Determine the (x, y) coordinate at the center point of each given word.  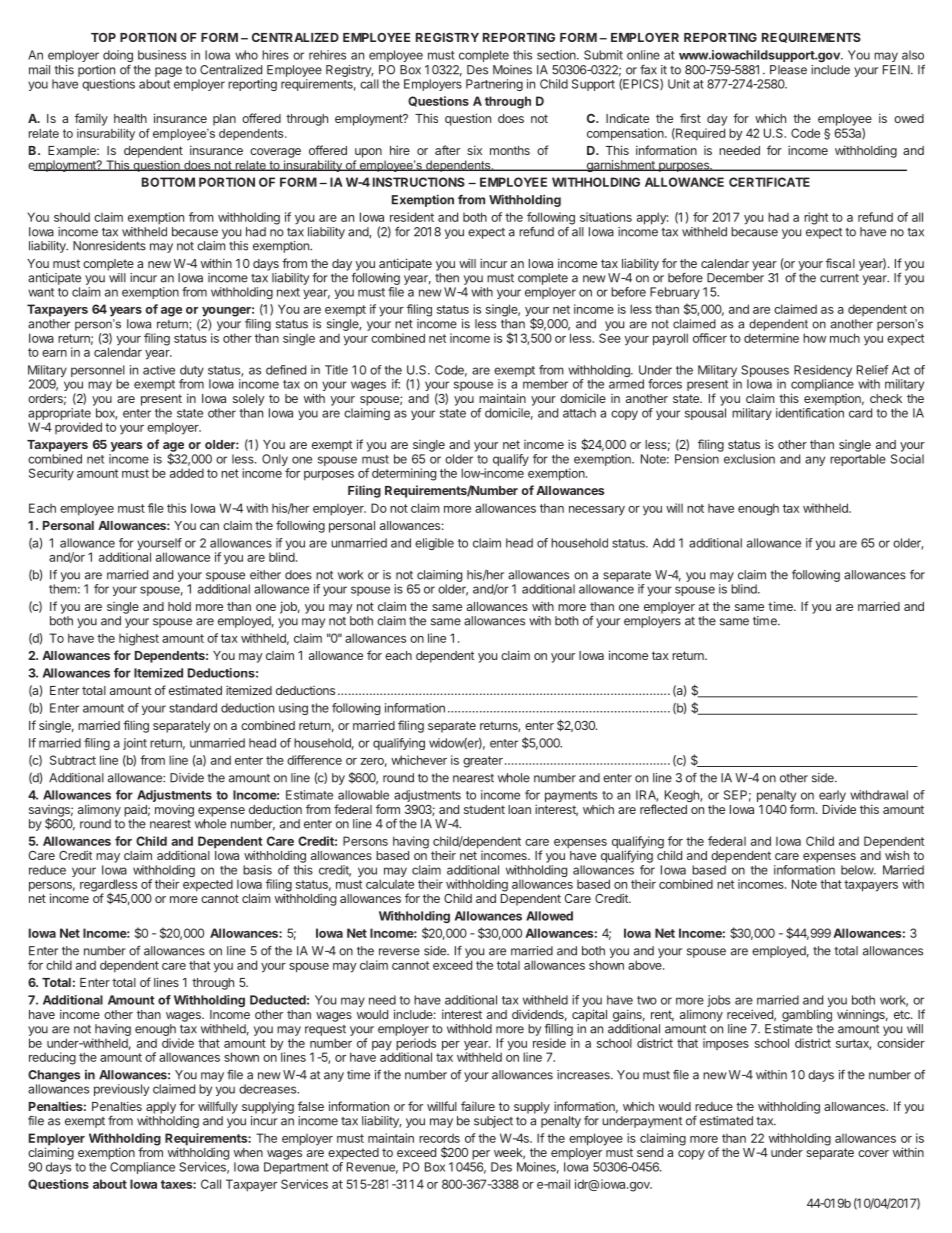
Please (788, 70)
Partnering (494, 85)
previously (121, 1090)
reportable (858, 460)
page (168, 72)
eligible (434, 544)
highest (139, 639)
